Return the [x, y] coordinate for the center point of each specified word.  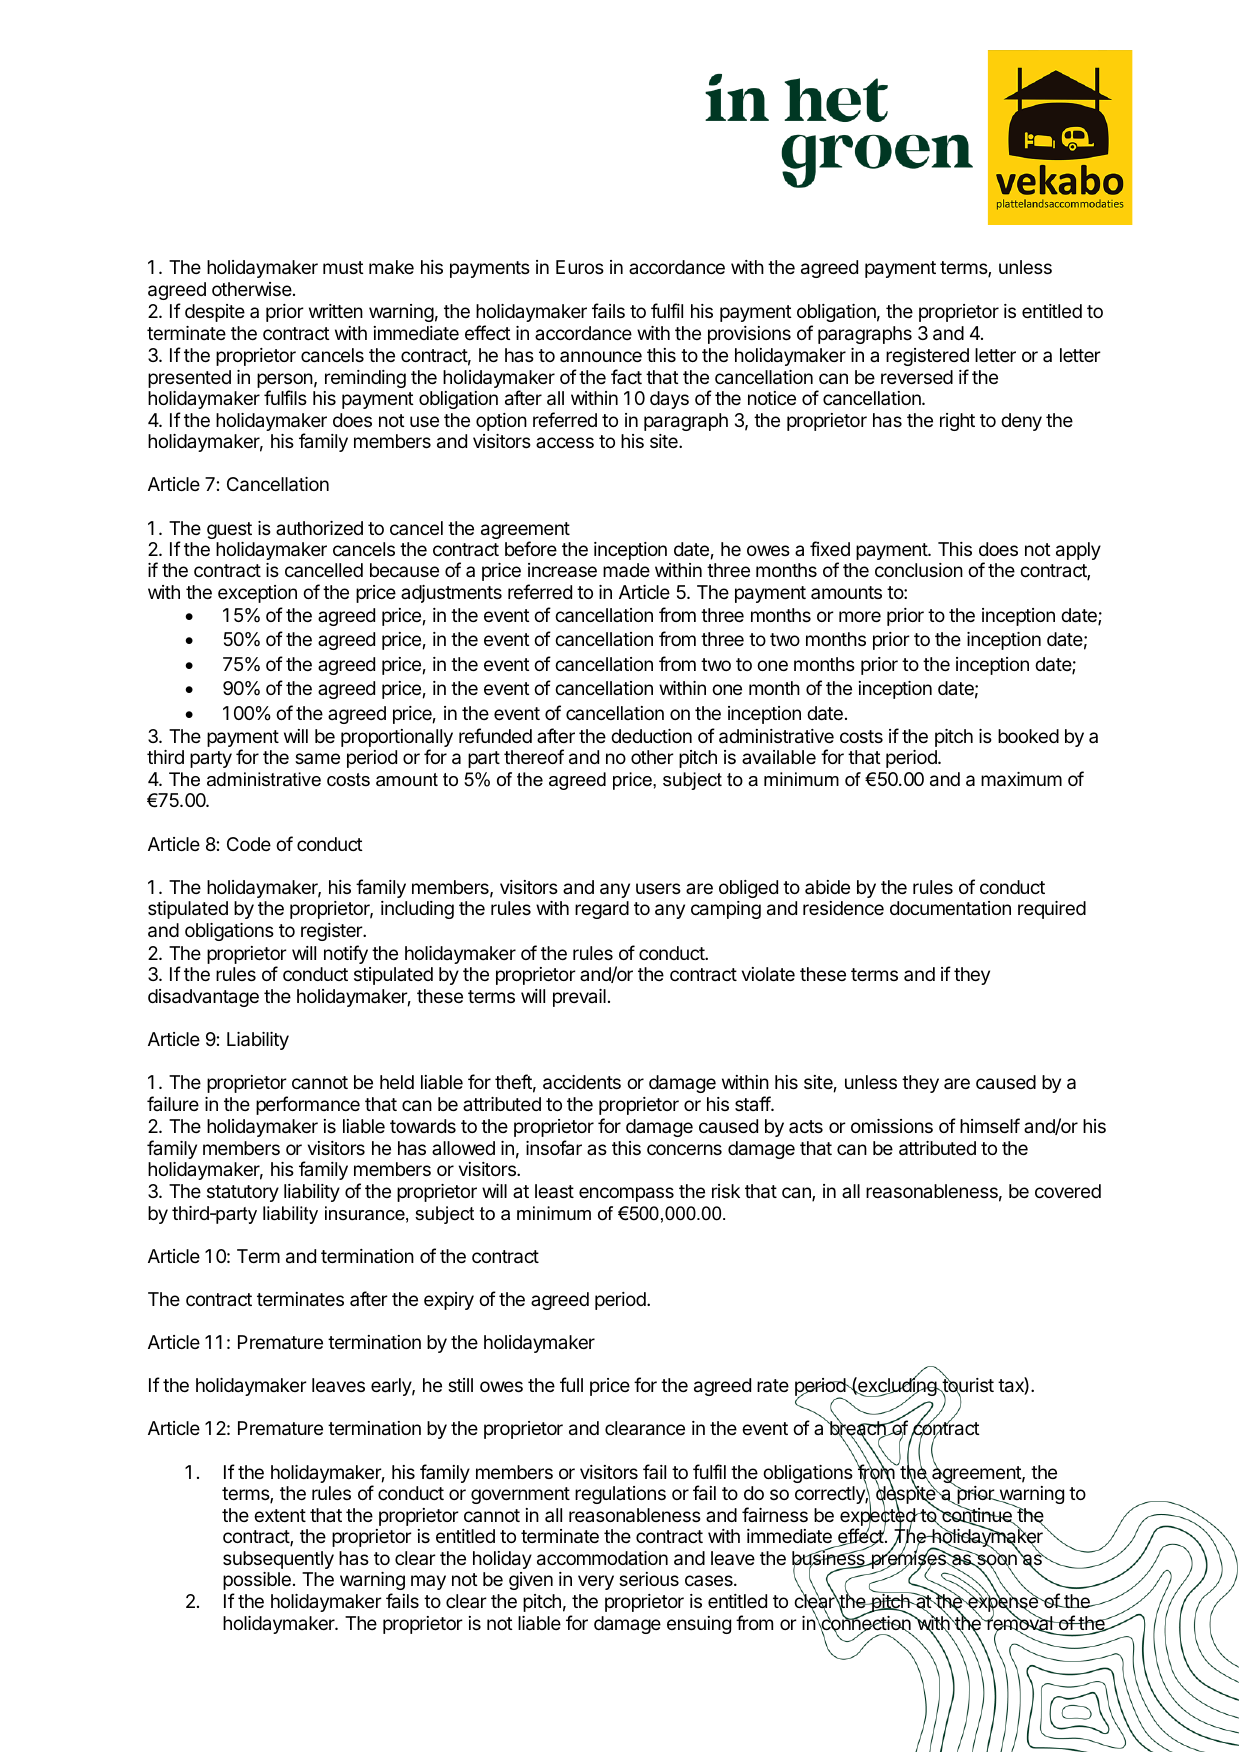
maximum [1021, 779]
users [658, 888]
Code [249, 844]
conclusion [919, 570]
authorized [319, 528]
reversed [917, 377]
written [336, 311]
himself [990, 1125]
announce [601, 356]
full [571, 1384]
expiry [449, 1301]
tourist [967, 1386]
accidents [582, 1082]
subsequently [278, 1560]
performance [308, 1105]
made [626, 570]
